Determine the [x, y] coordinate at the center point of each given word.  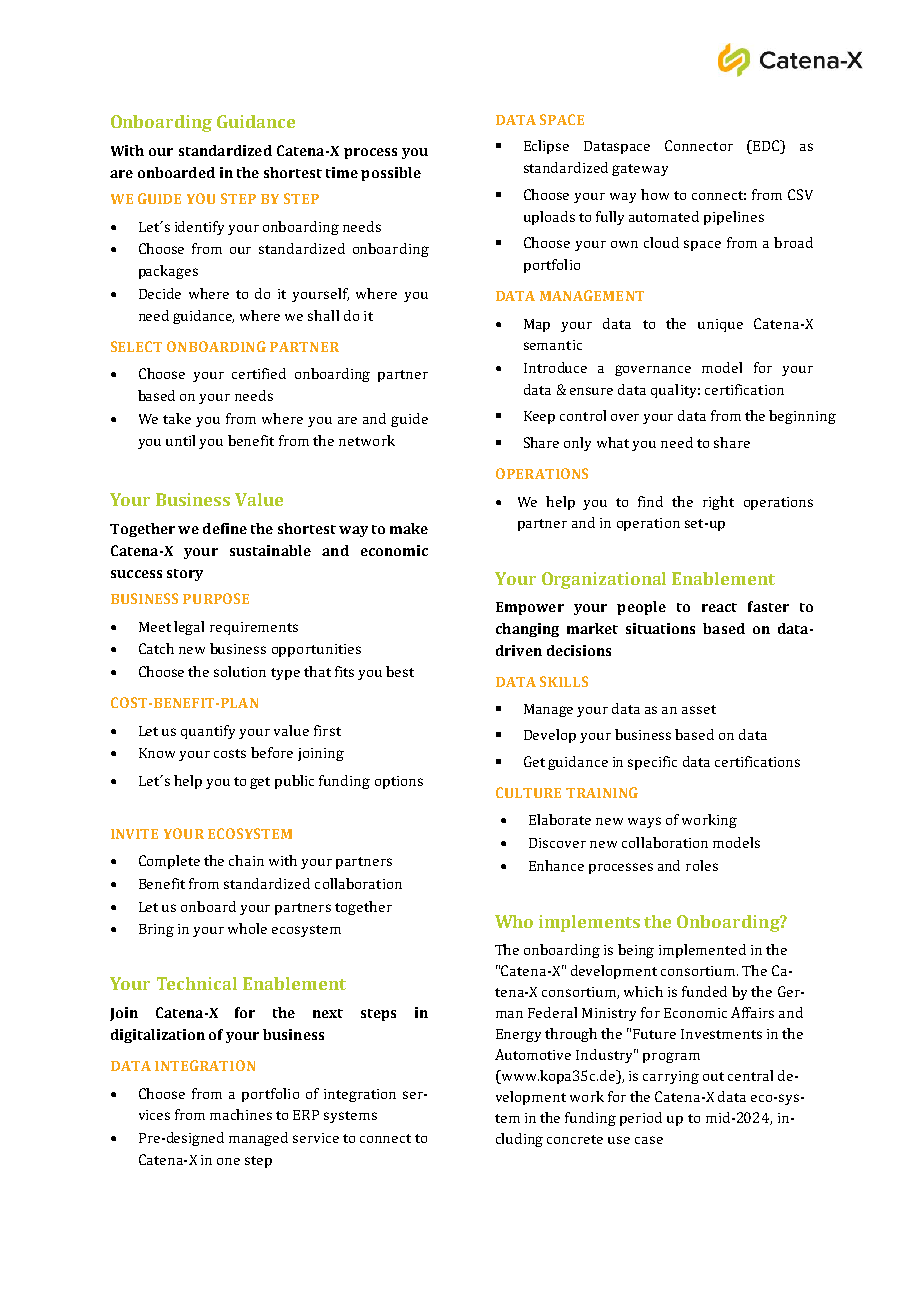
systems [350, 1117]
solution [240, 671]
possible [391, 174]
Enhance [556, 865]
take [177, 418]
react [719, 607]
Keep [539, 417]
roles [702, 865]
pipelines [734, 218]
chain [246, 860]
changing [527, 630]
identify [199, 228]
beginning [802, 417]
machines [241, 1114]
